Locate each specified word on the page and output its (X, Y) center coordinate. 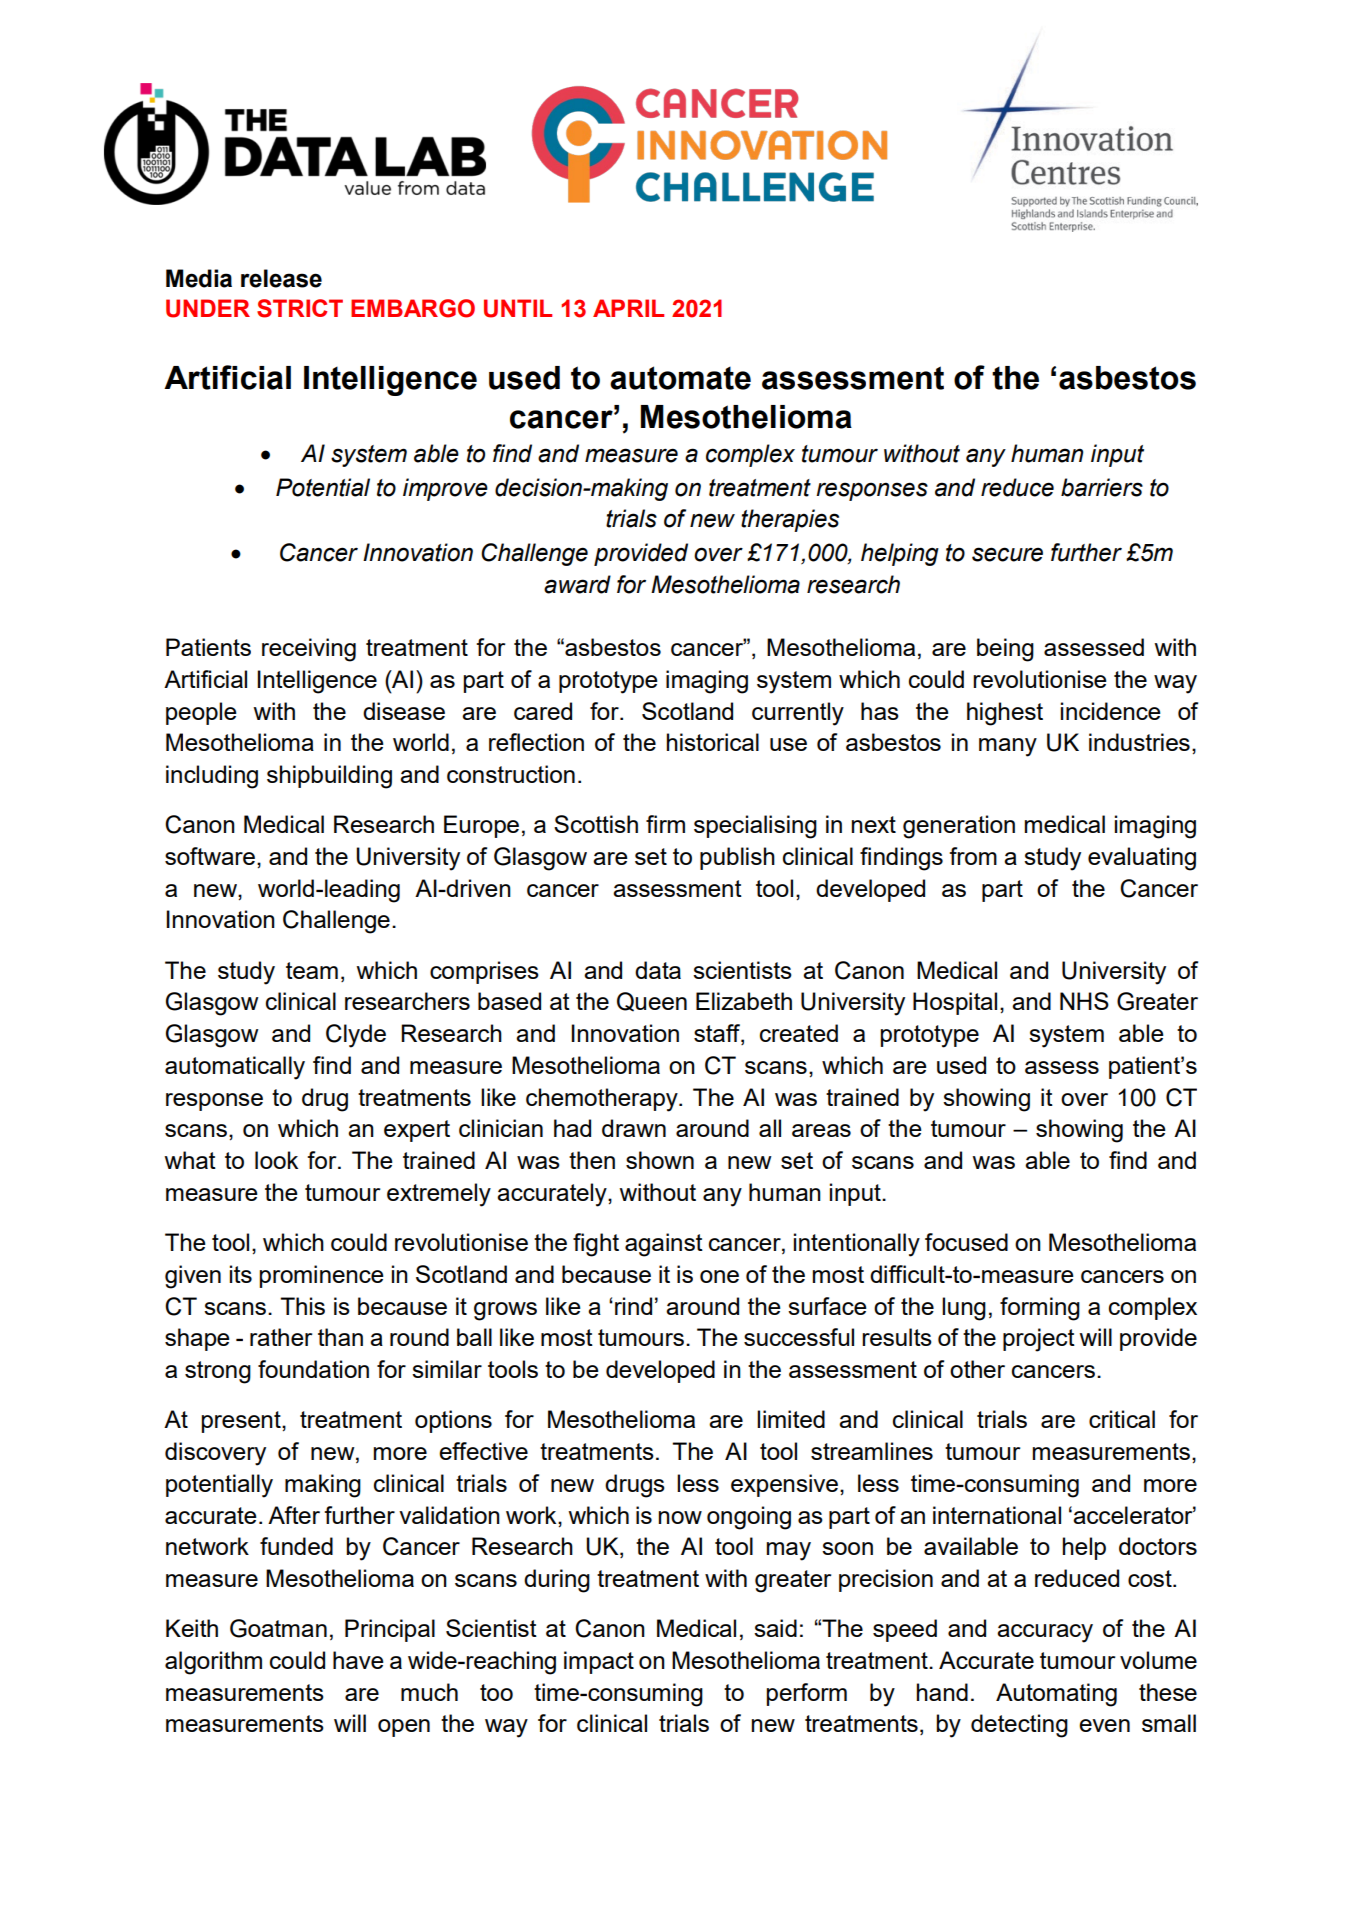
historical (713, 742)
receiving (309, 650)
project (1039, 1340)
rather (281, 1337)
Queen (652, 1002)
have (358, 1660)
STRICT (300, 308)
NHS (1084, 1001)
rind (633, 1306)
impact (599, 1662)
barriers (1102, 487)
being (1005, 650)
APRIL (628, 308)
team (312, 970)
